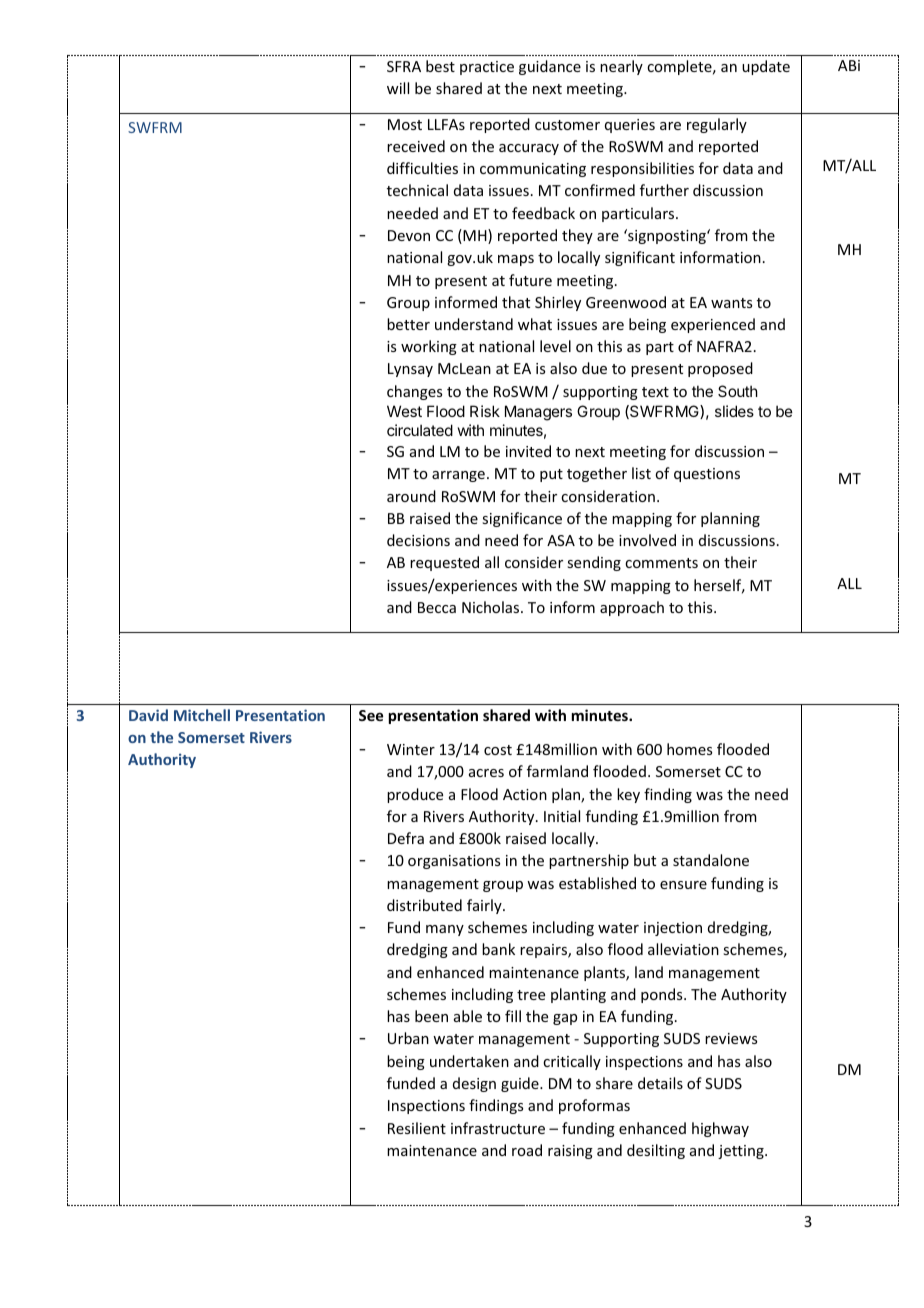  What do you see at coordinates (202, 715) in the screenshot?
I see `Mitchell` at bounding box center [202, 715].
